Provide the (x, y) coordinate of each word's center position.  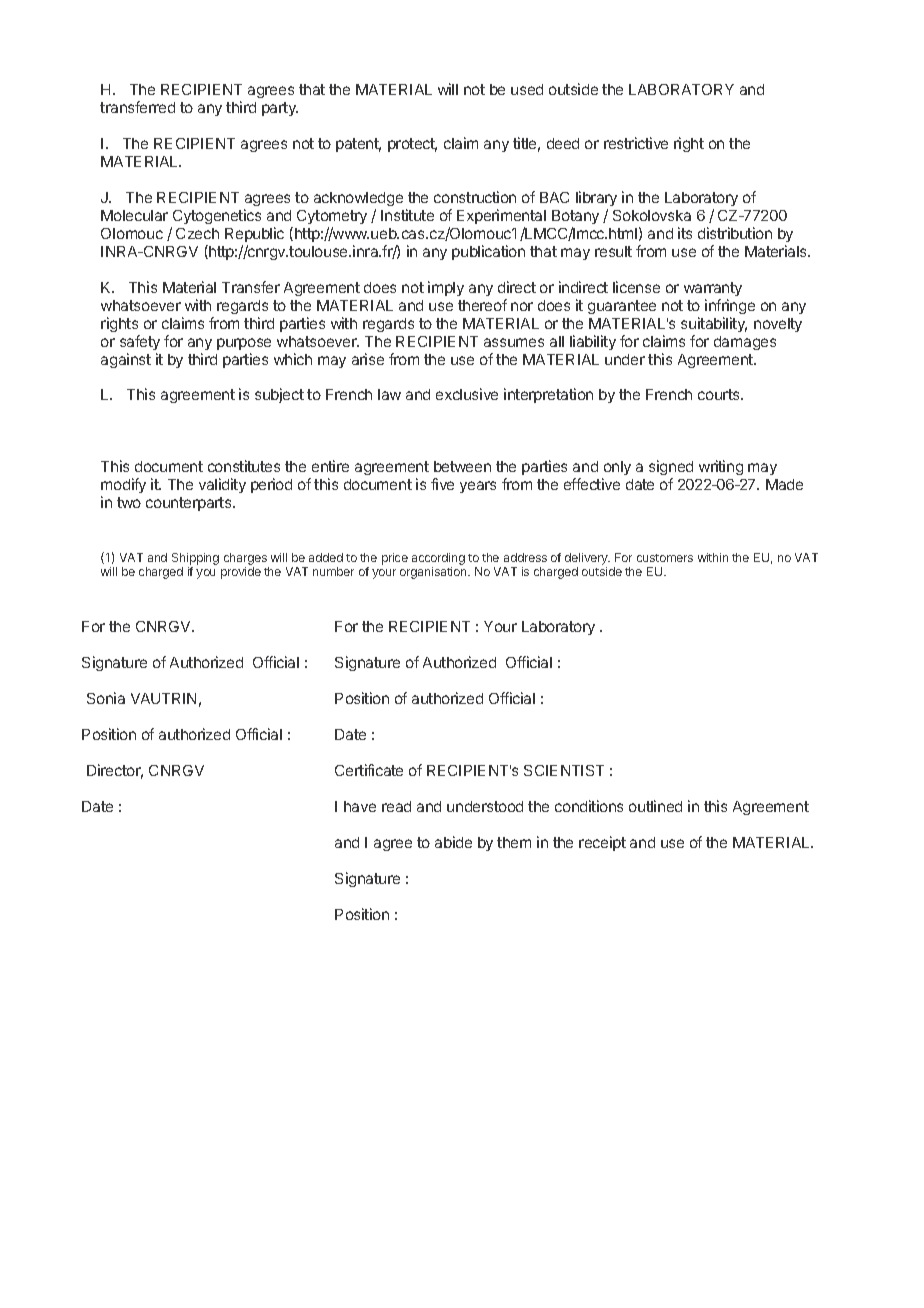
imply (446, 288)
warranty (713, 289)
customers (665, 558)
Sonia (106, 698)
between (462, 466)
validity (222, 485)
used (527, 89)
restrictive (636, 143)
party (280, 109)
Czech (197, 233)
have (360, 806)
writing (721, 467)
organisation (434, 573)
